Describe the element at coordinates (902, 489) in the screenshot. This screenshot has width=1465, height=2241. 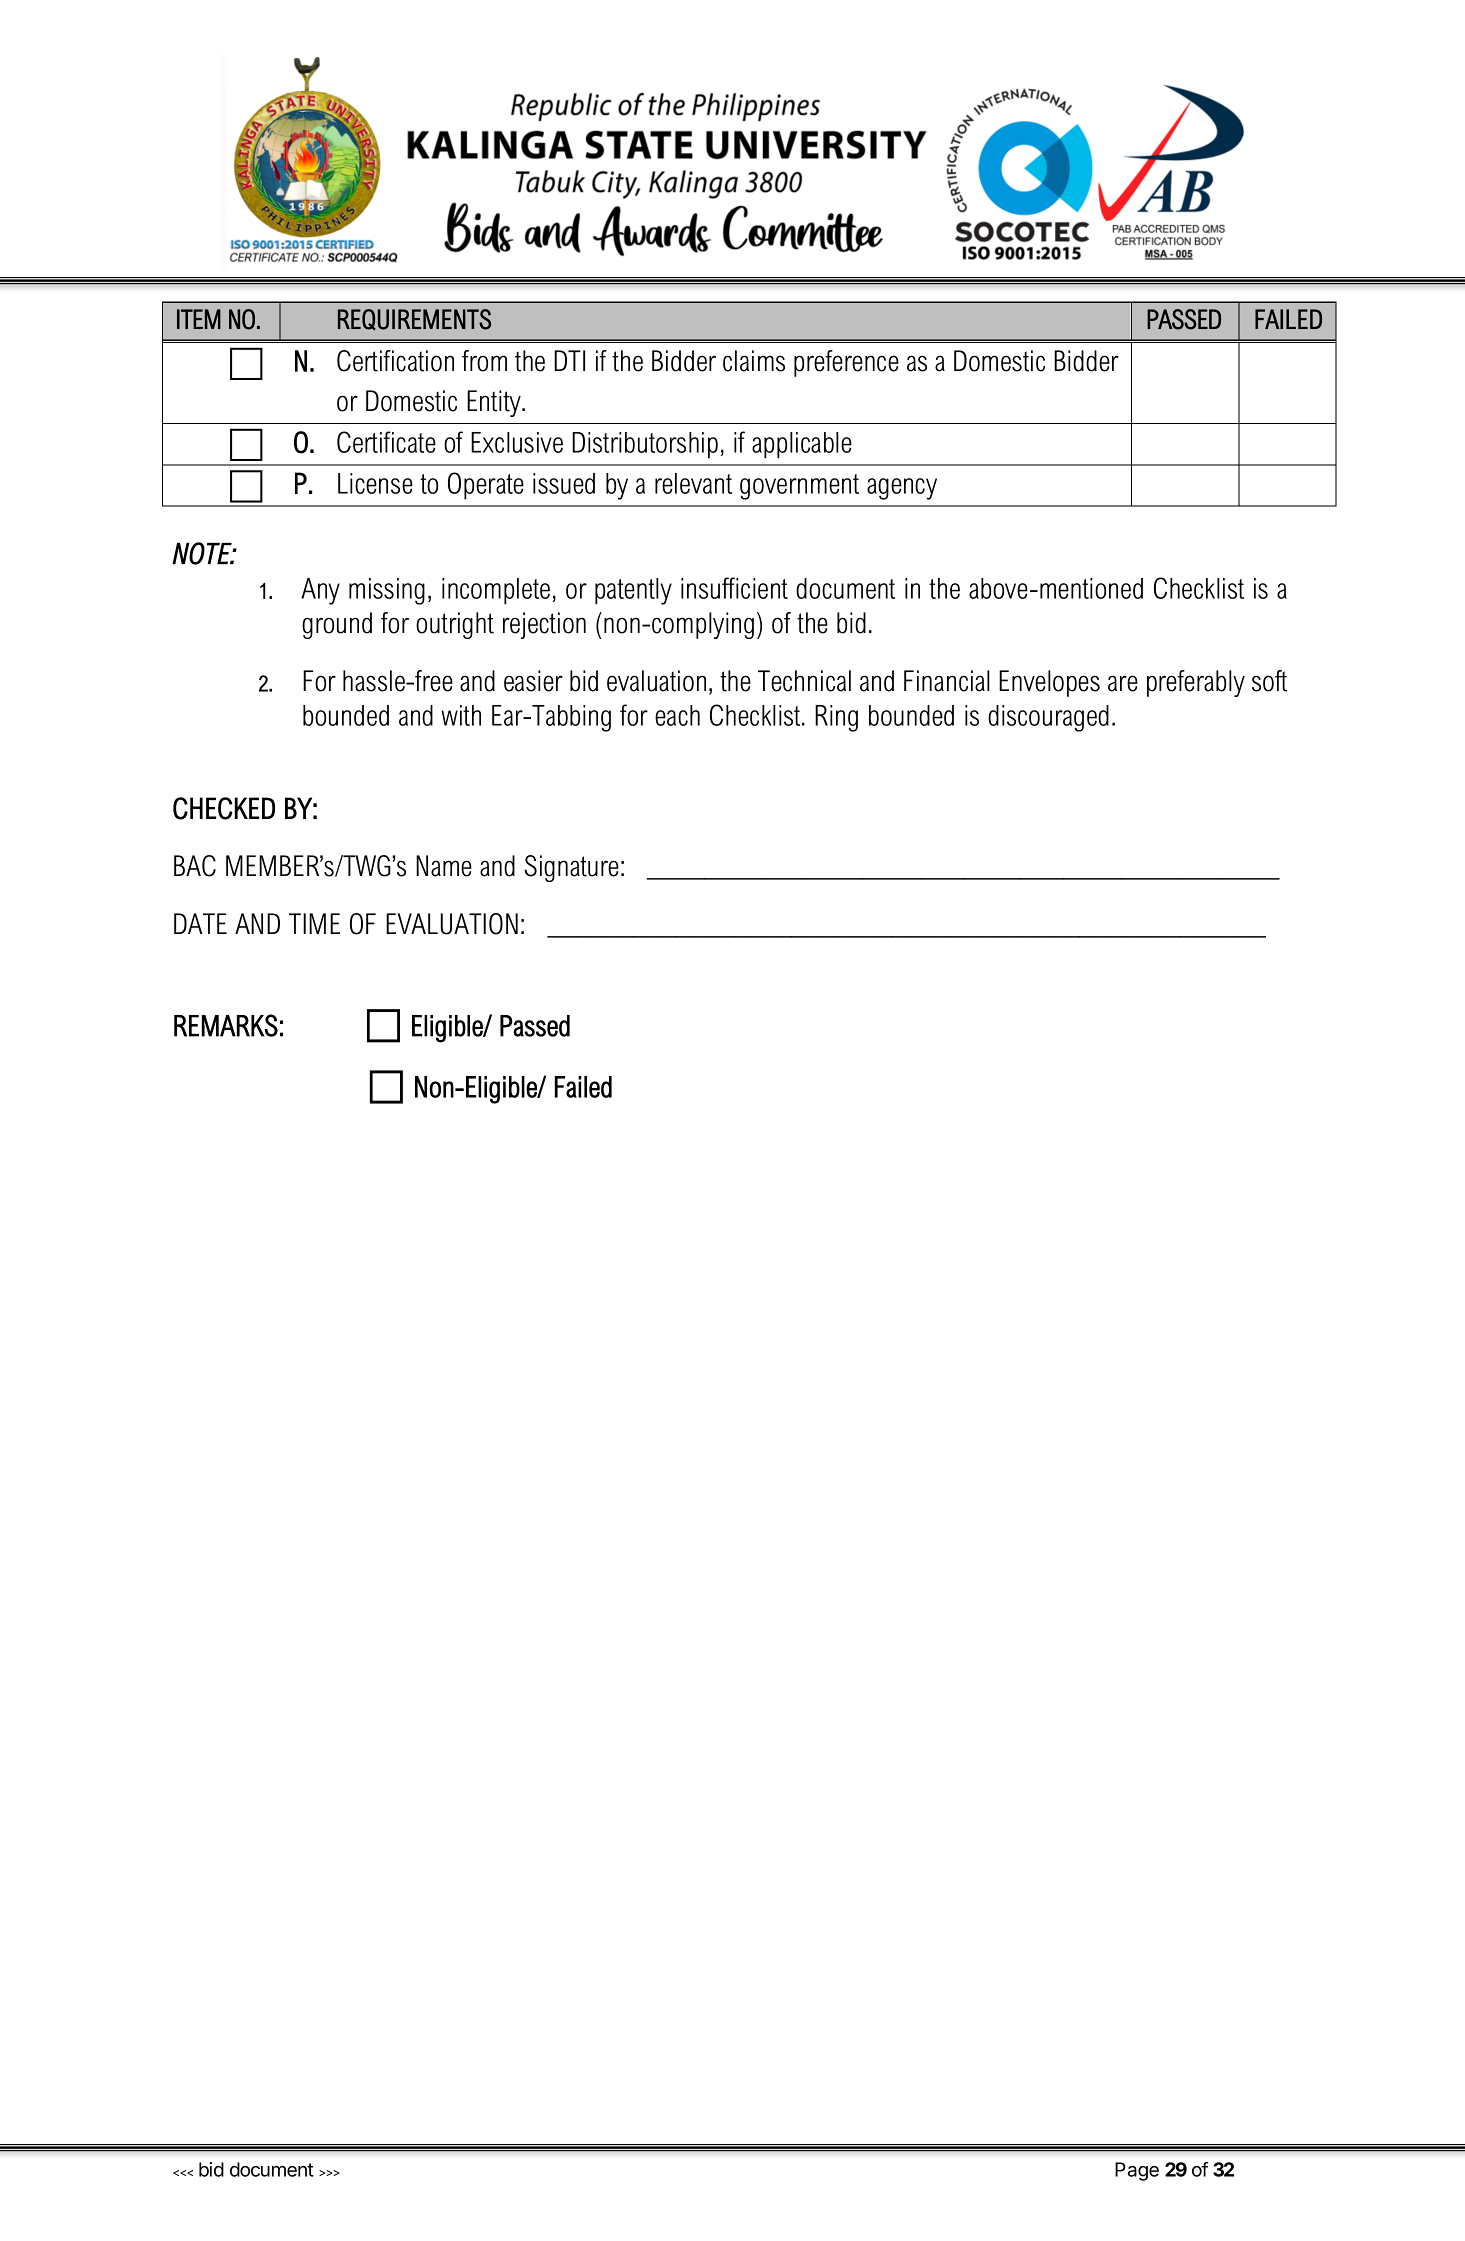
I see `agency` at that location.
